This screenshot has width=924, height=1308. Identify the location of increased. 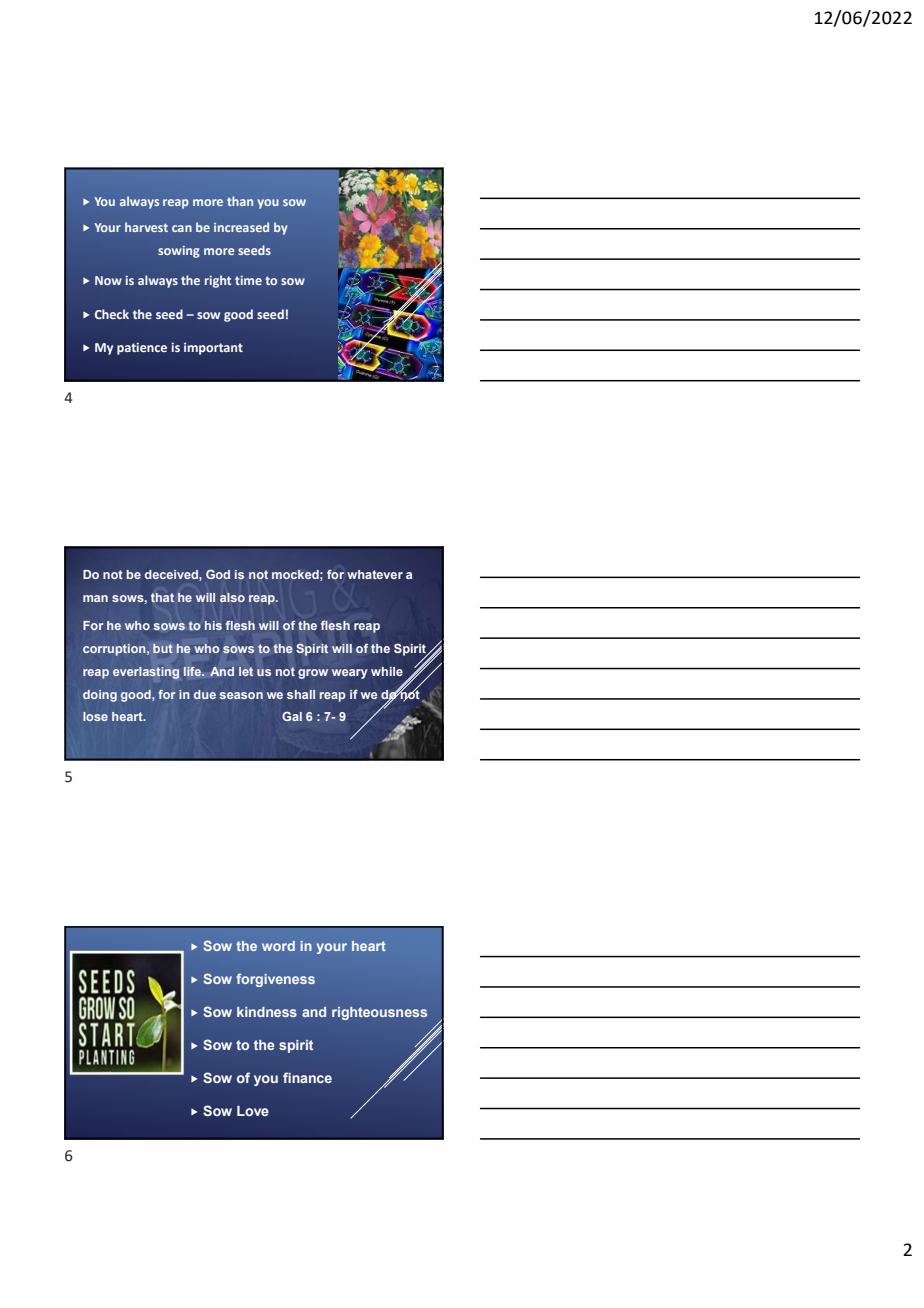
(241, 227).
